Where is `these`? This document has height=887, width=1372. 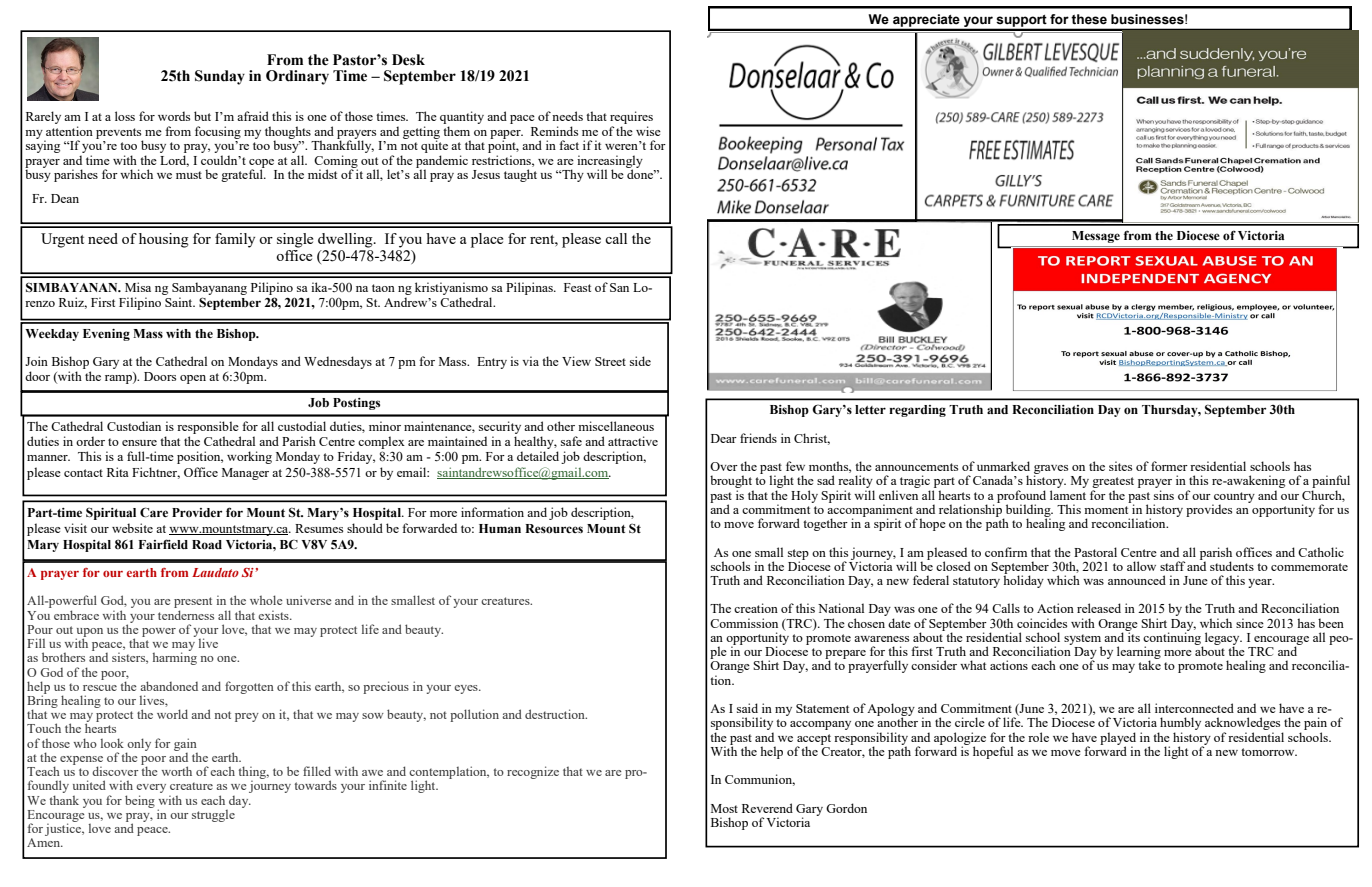
these is located at coordinates (1089, 19).
